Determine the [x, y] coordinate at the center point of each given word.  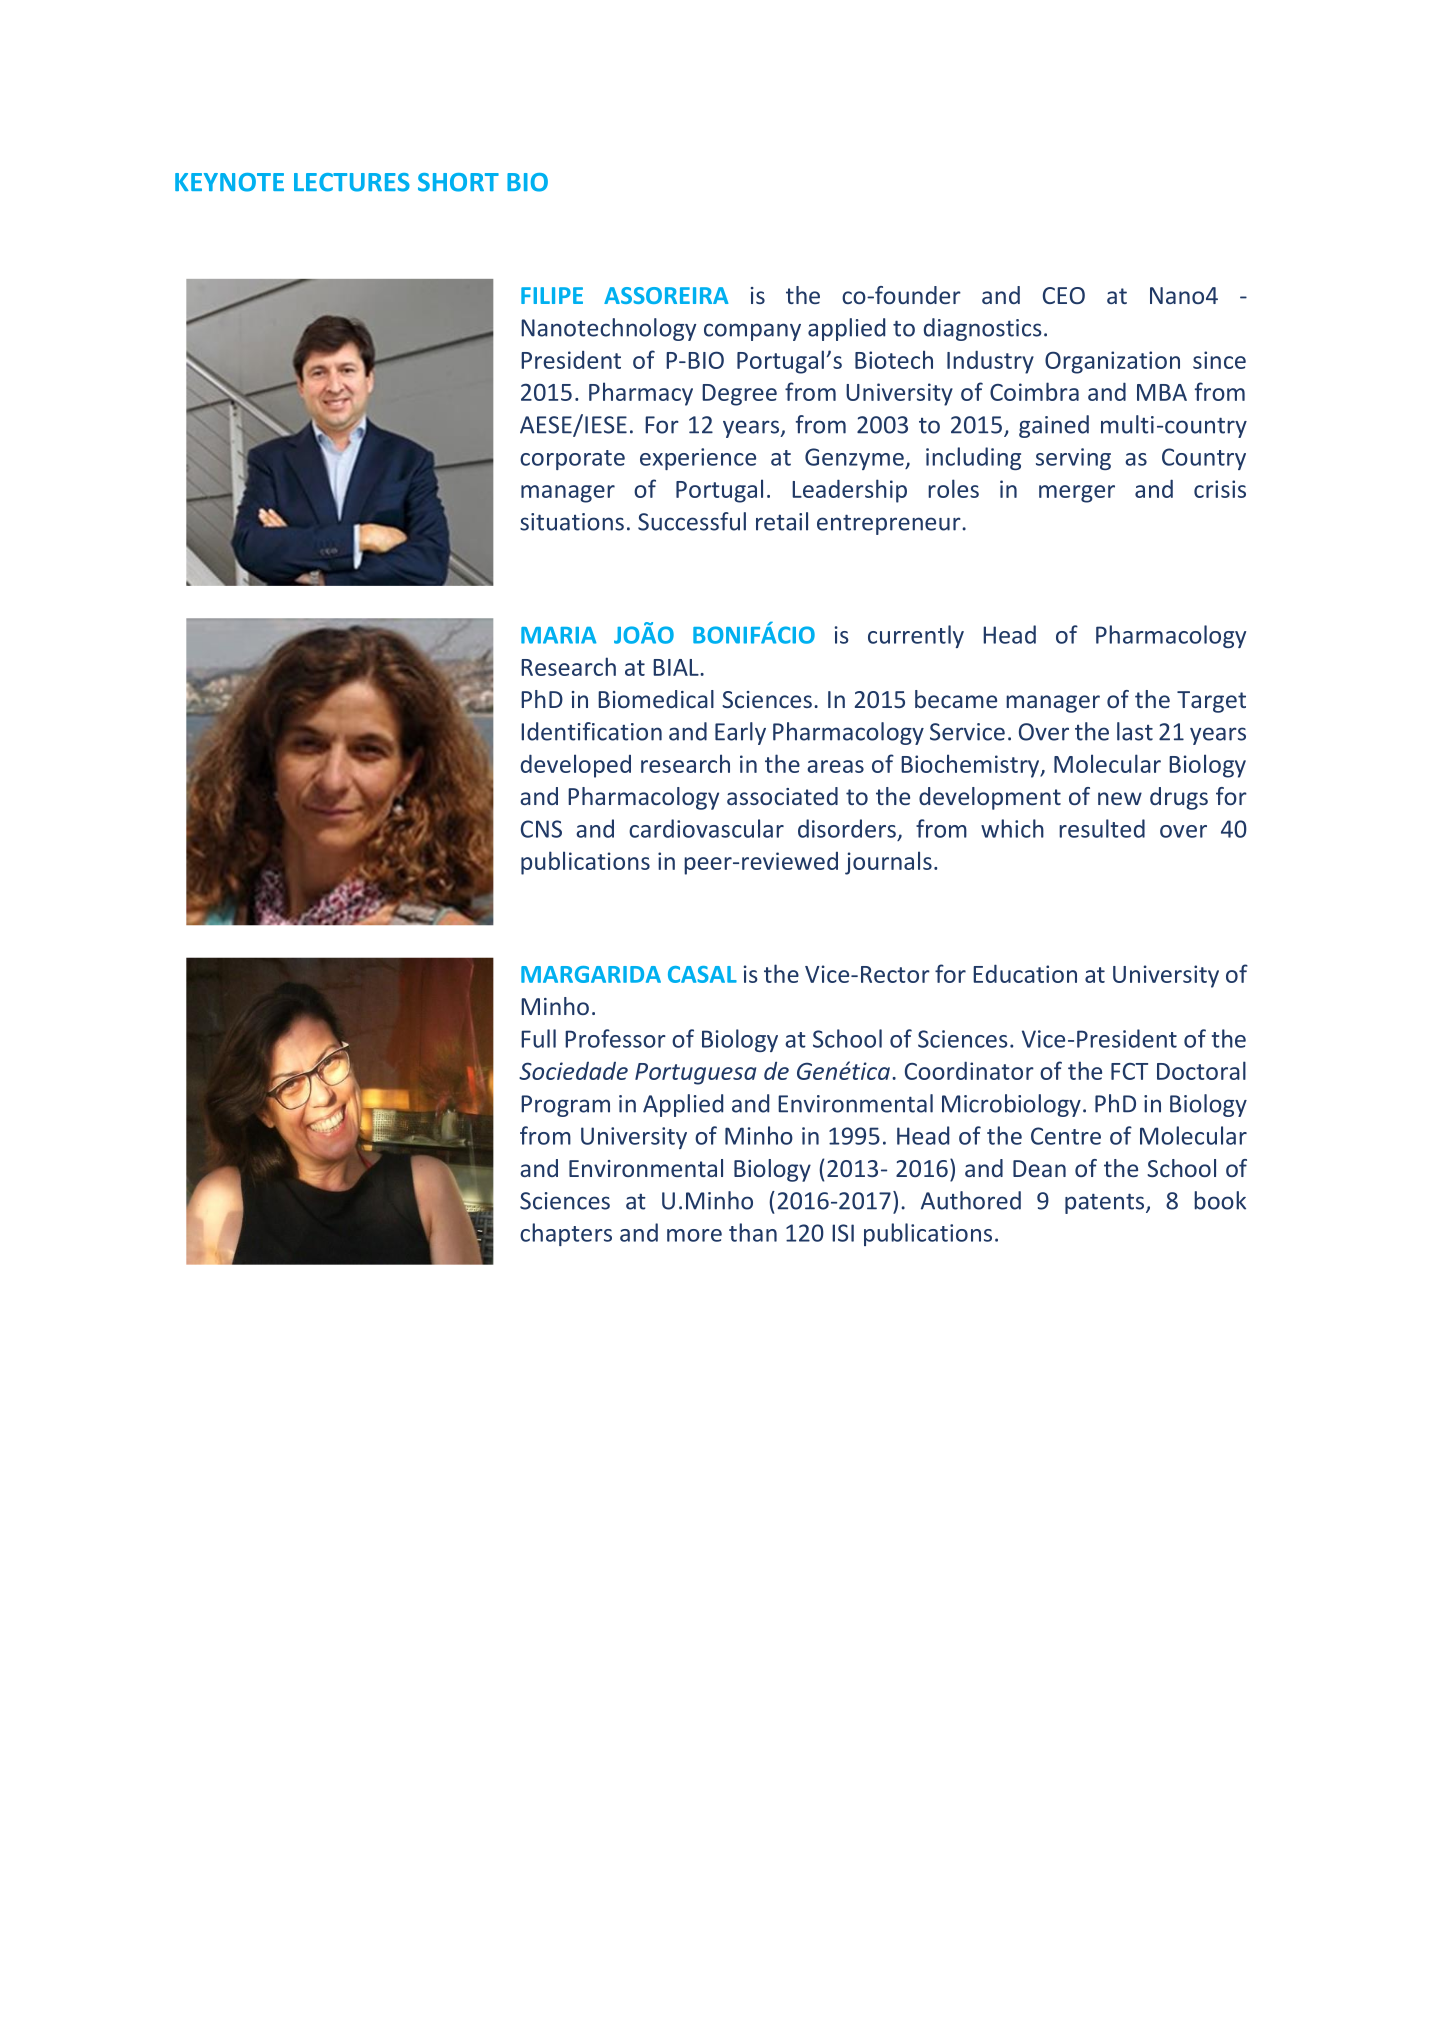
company [752, 332]
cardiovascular [706, 828]
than [753, 1232]
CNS [541, 829]
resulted [1102, 828]
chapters [566, 1234]
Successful [692, 521]
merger [1077, 494]
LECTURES [352, 182]
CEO [1064, 295]
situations [572, 522]
